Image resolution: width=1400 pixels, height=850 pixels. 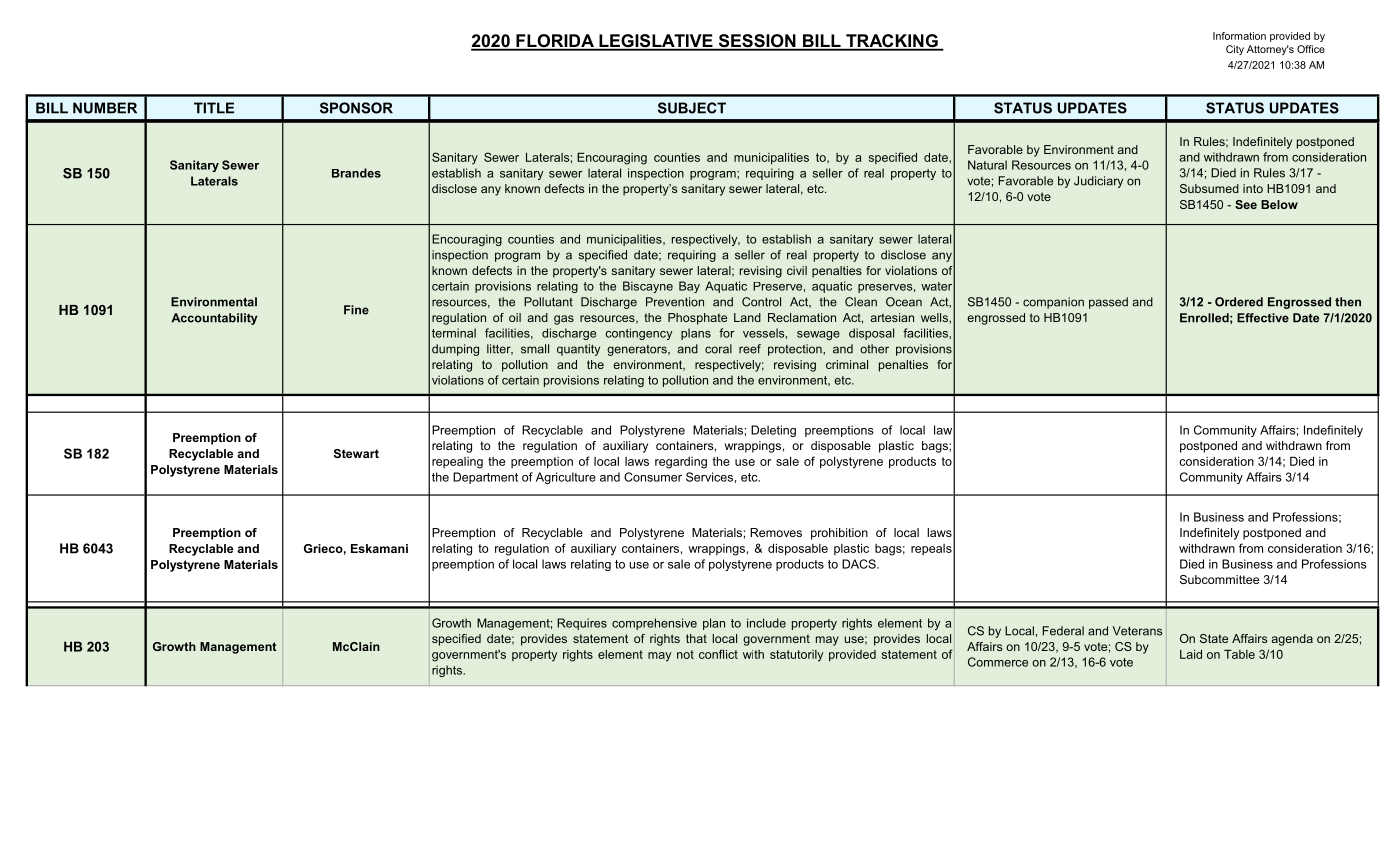 I want to click on Fine, so click(x=356, y=310).
